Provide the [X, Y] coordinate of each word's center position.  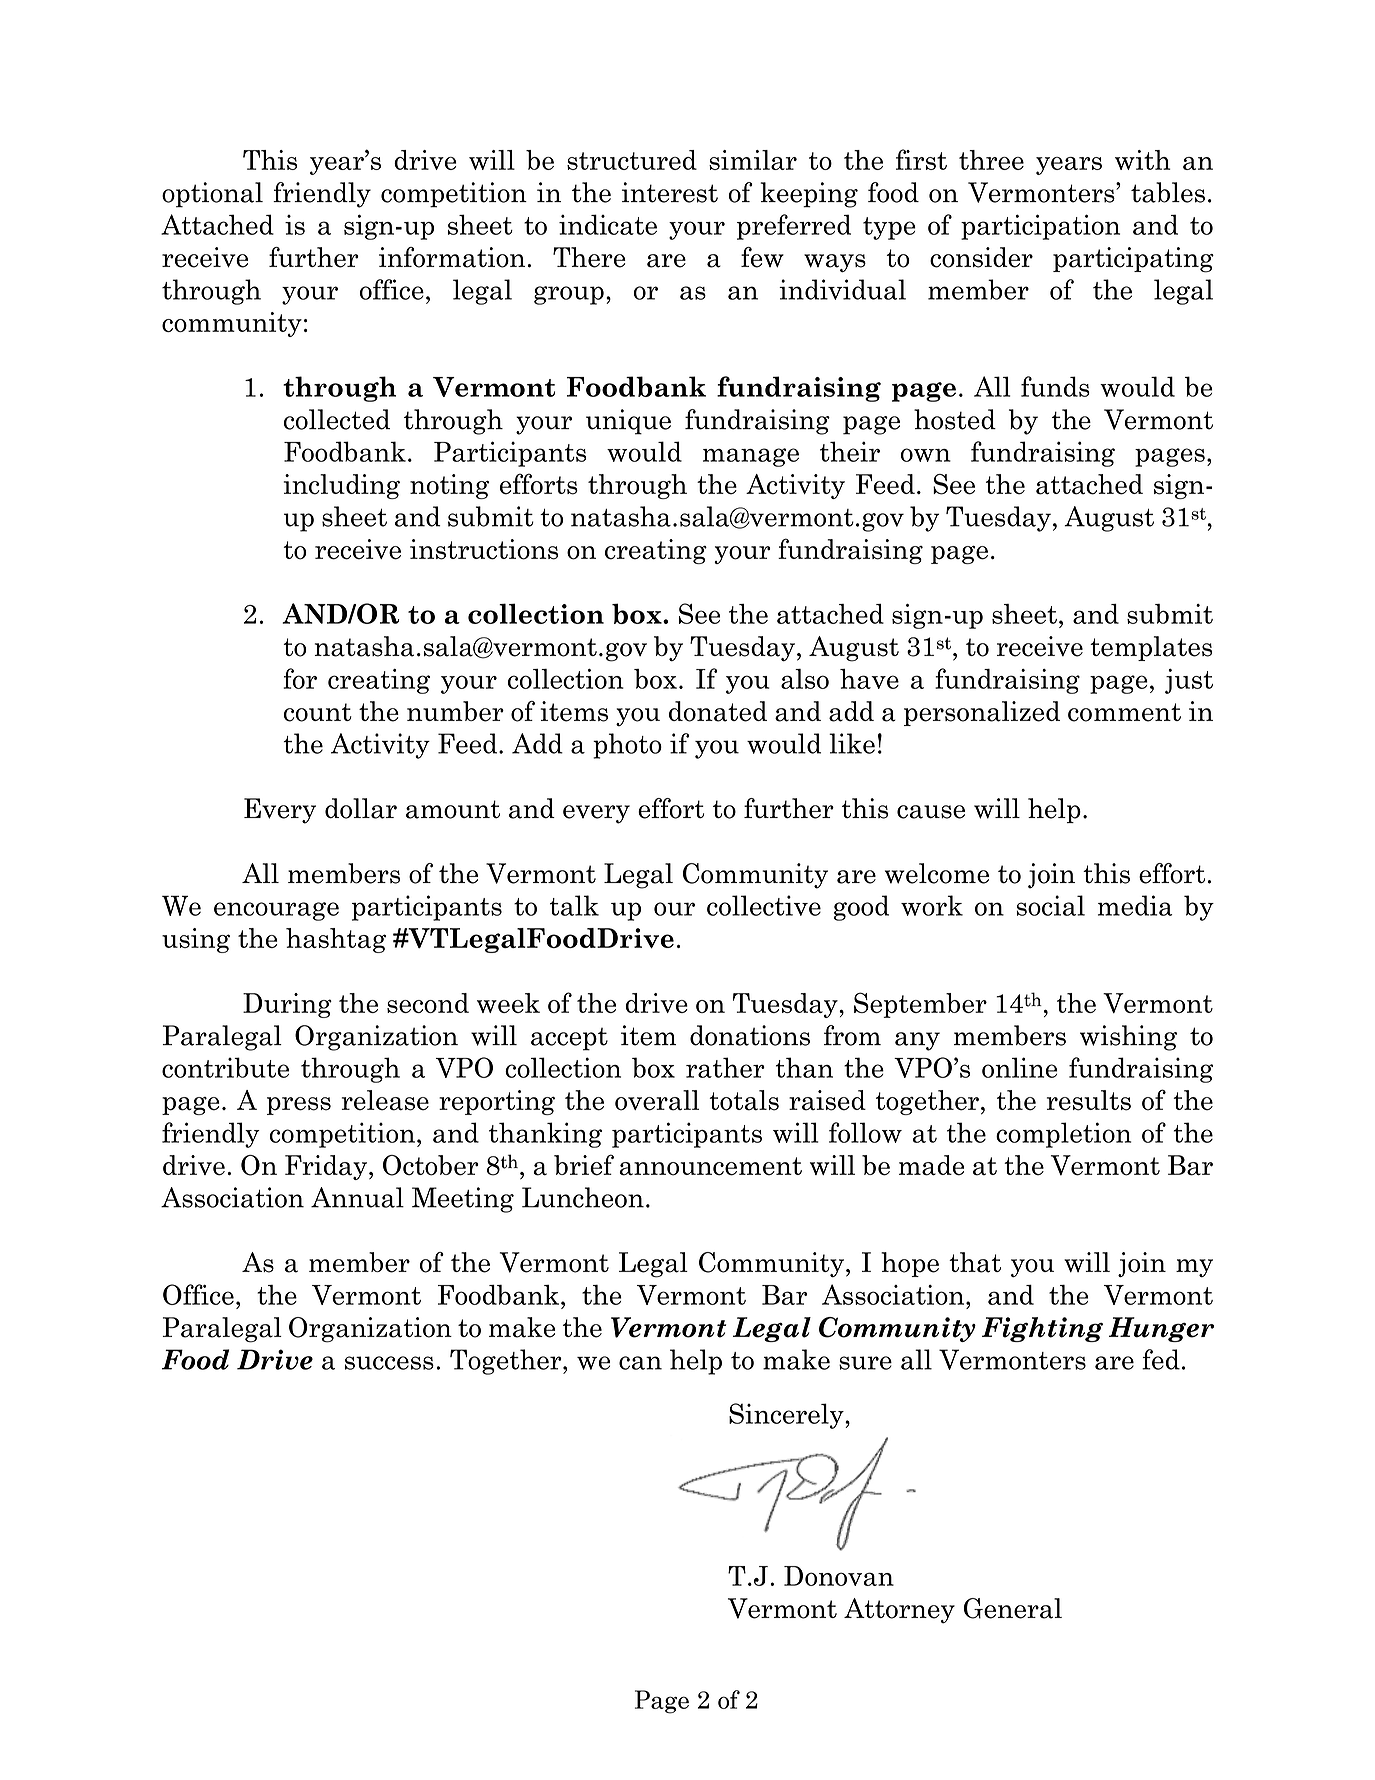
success [389, 1363]
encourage [276, 911]
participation [1040, 227]
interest [670, 192]
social [1050, 905]
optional [212, 195]
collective [764, 905]
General [1013, 1608]
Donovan [839, 1576]
